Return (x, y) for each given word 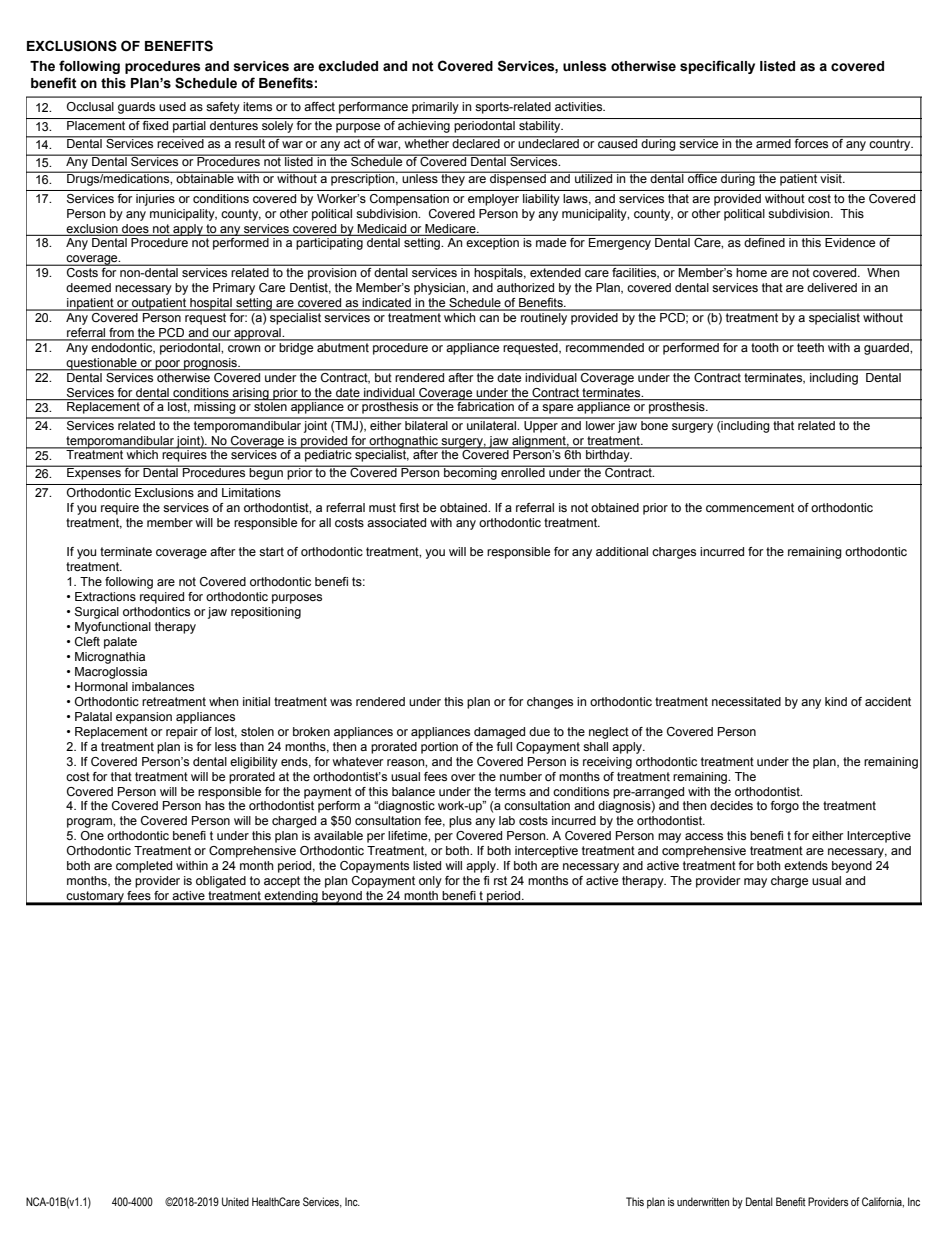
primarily (435, 108)
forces (812, 142)
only (430, 882)
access (704, 836)
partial (189, 125)
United (235, 1201)
